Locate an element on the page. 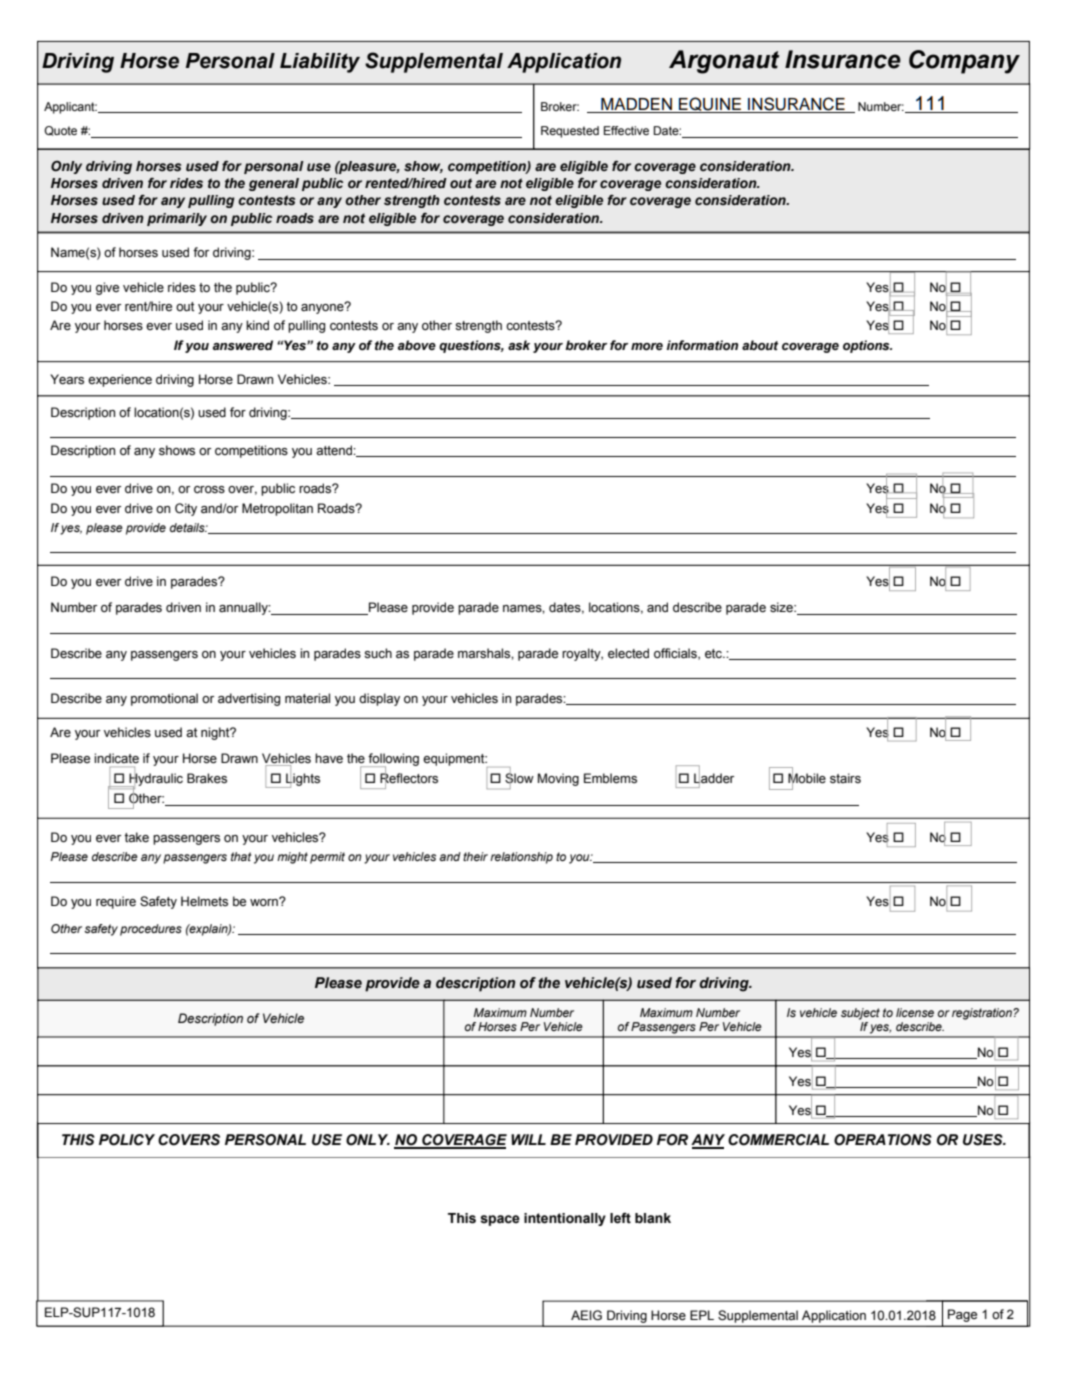  subject is located at coordinates (860, 1014).
